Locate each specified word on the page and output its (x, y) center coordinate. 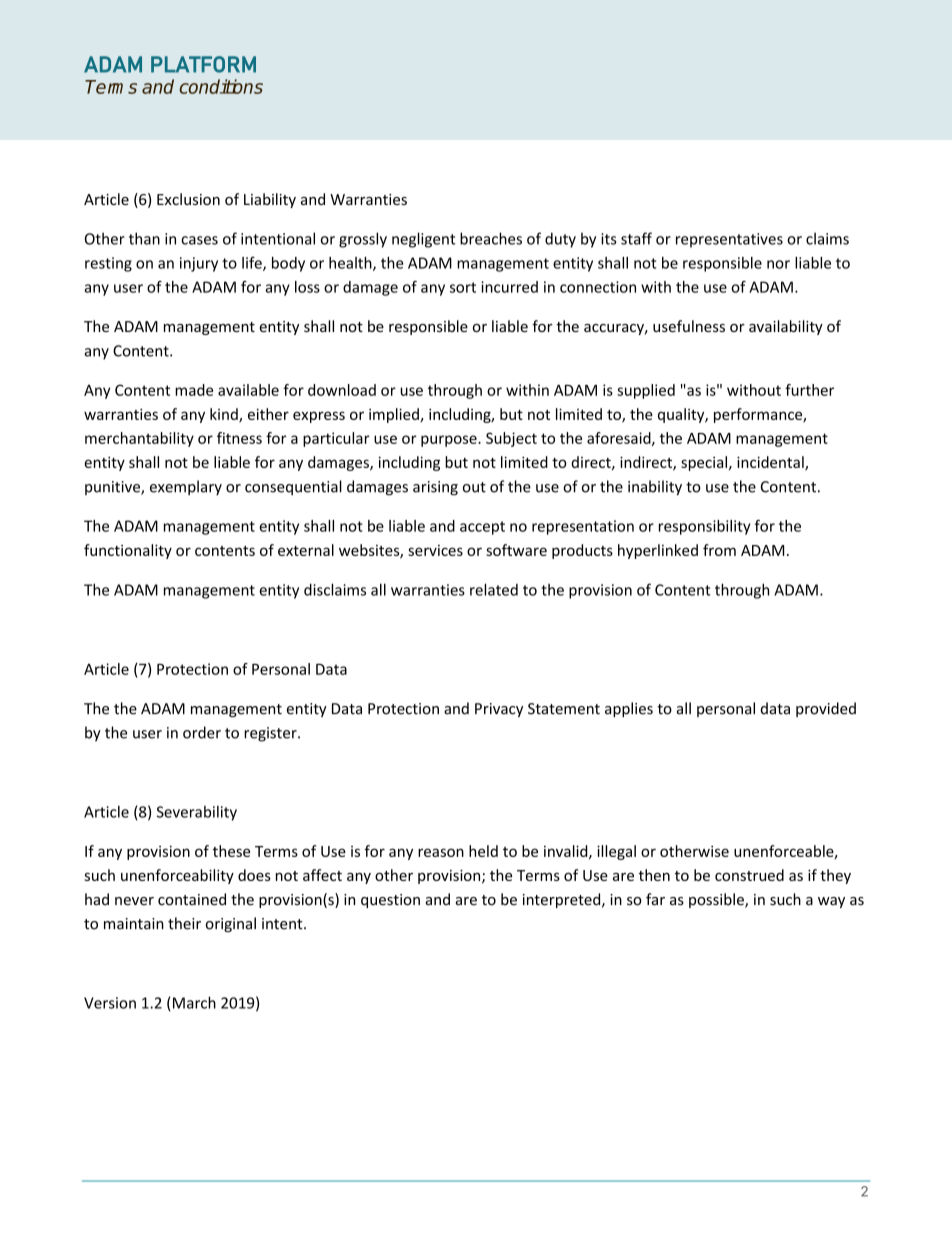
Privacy (499, 710)
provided (826, 709)
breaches (491, 238)
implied (395, 415)
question (390, 901)
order (202, 732)
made (194, 390)
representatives (729, 240)
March (193, 1003)
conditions (221, 86)
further (809, 390)
